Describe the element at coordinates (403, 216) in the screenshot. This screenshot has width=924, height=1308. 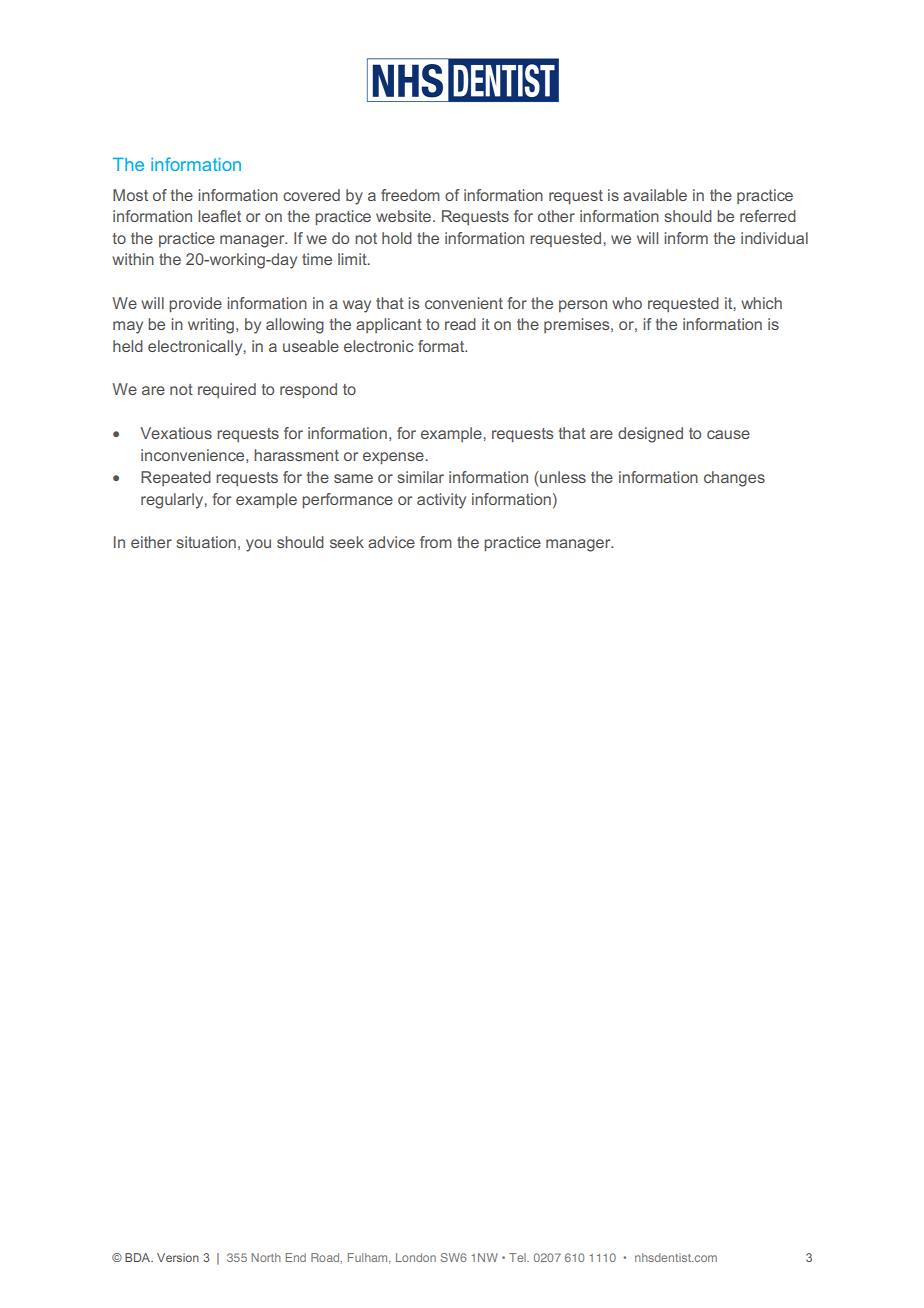
I see `website` at that location.
